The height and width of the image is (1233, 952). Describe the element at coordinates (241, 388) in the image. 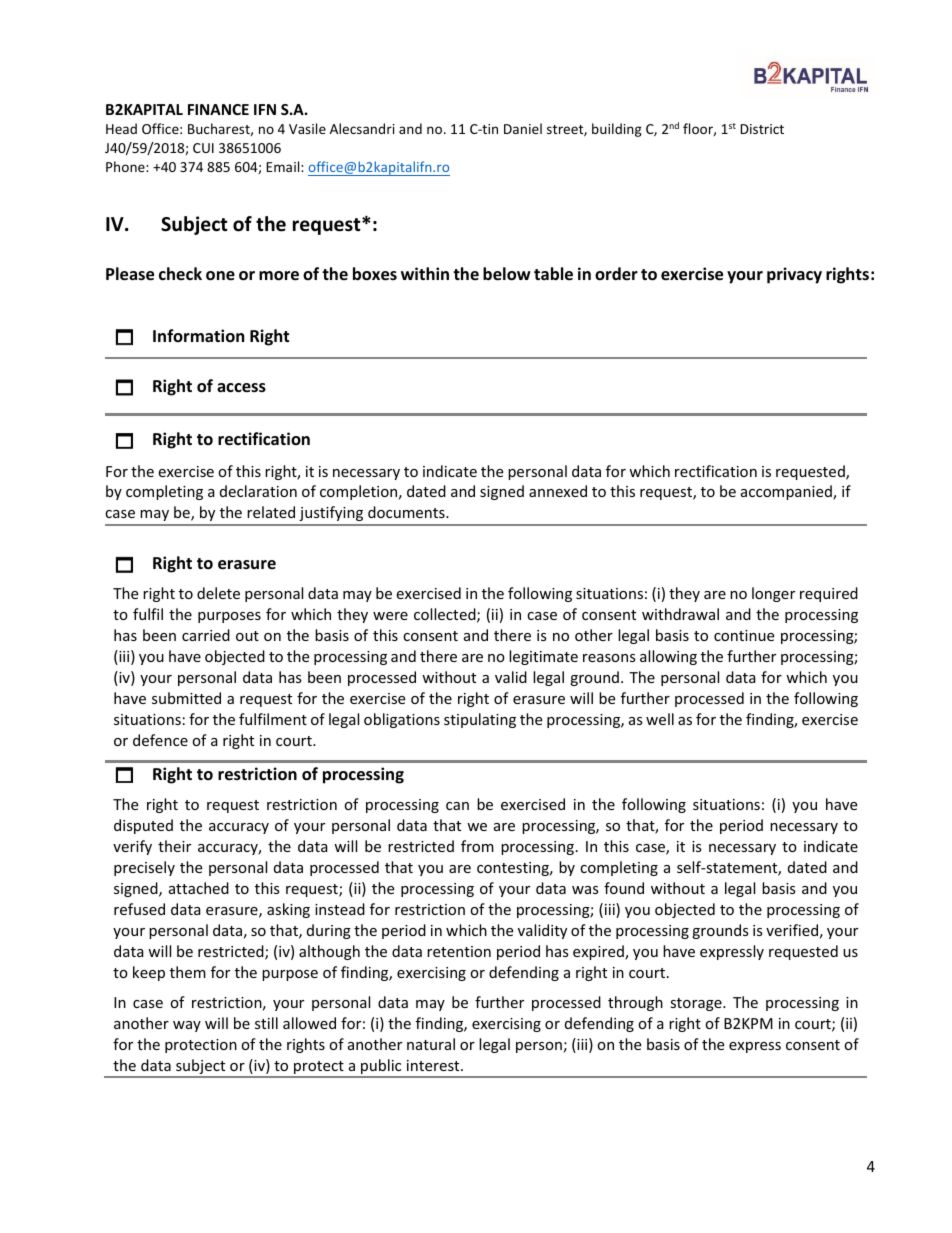

I see `access` at that location.
